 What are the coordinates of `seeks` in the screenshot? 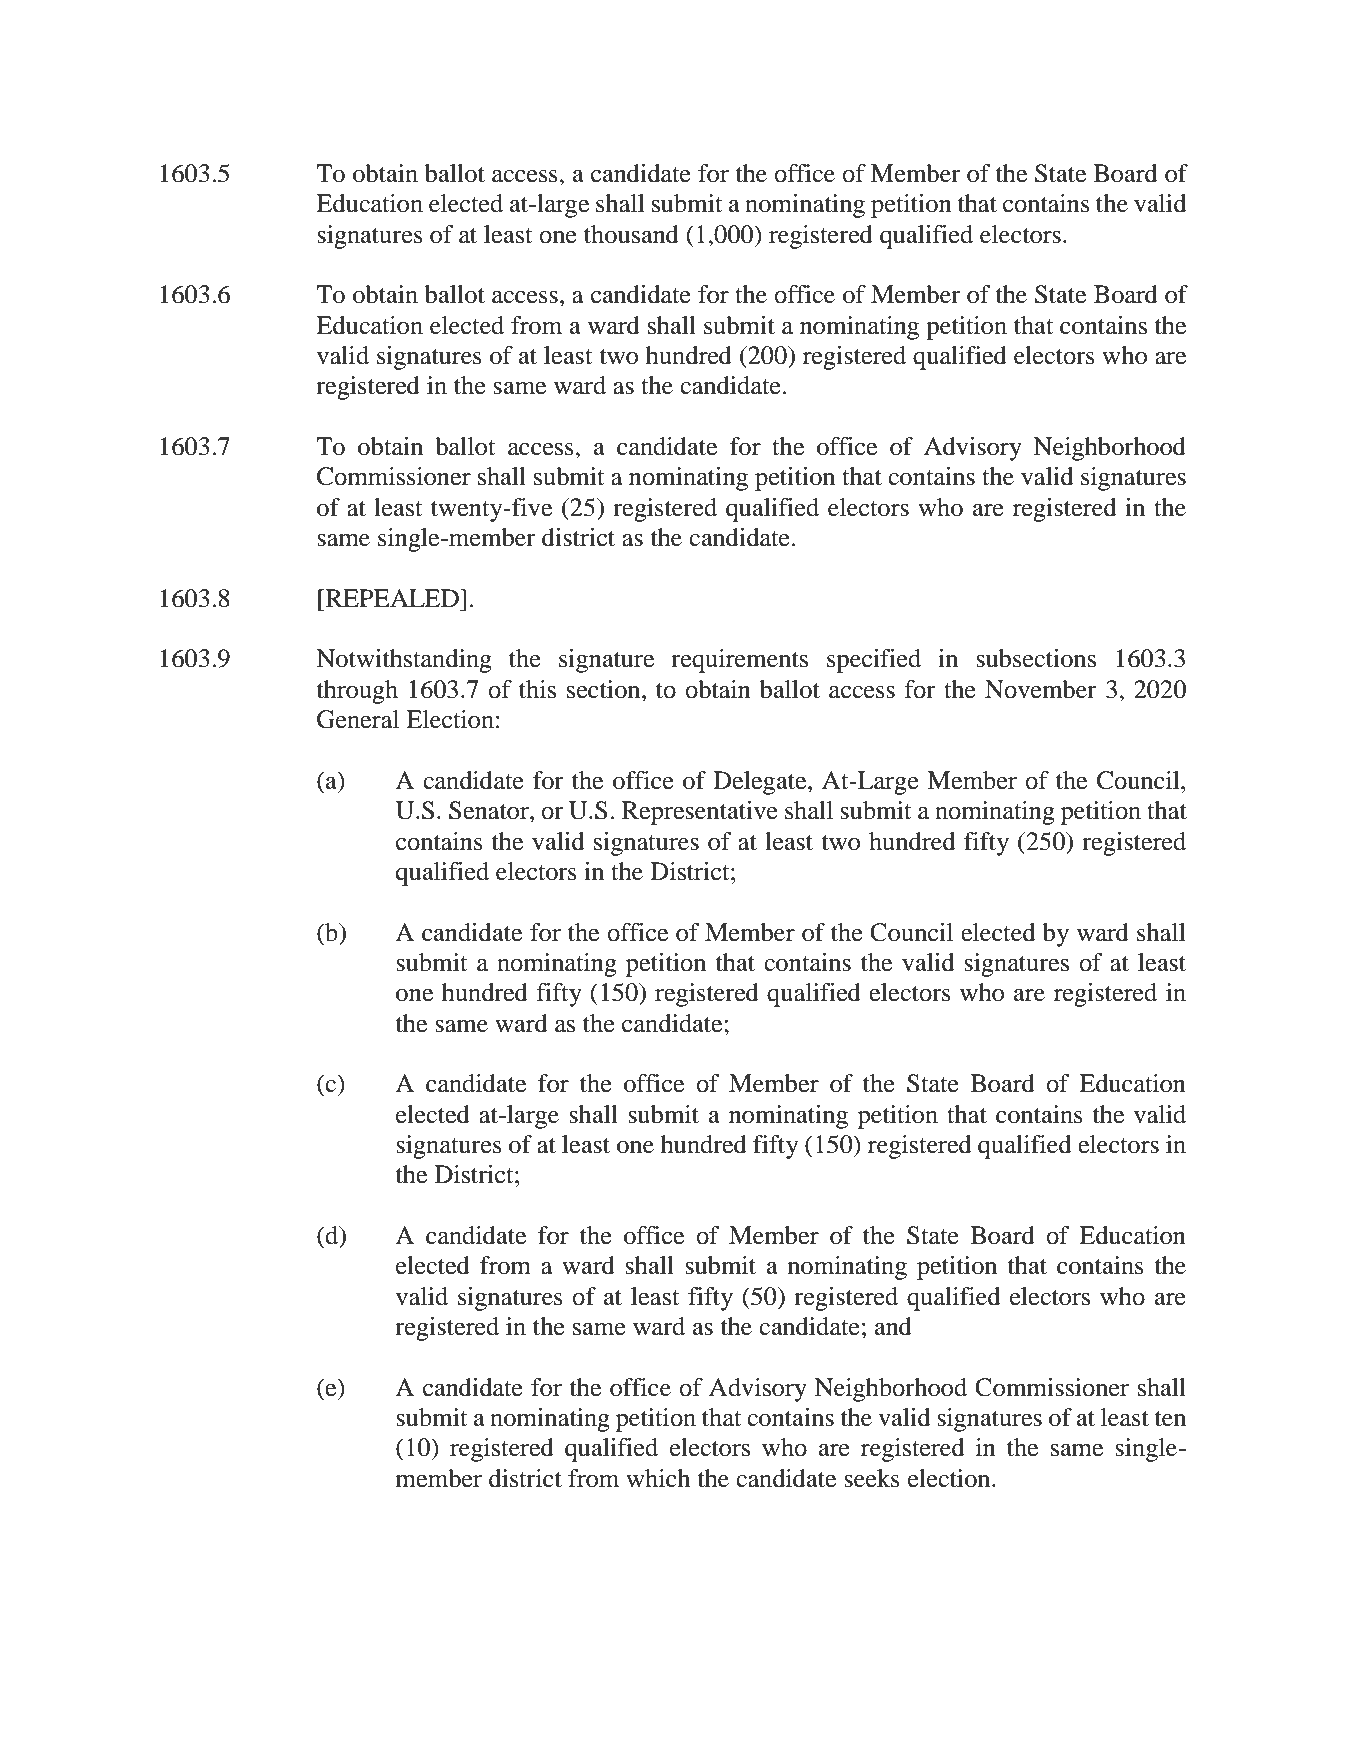 It's located at (872, 1478).
